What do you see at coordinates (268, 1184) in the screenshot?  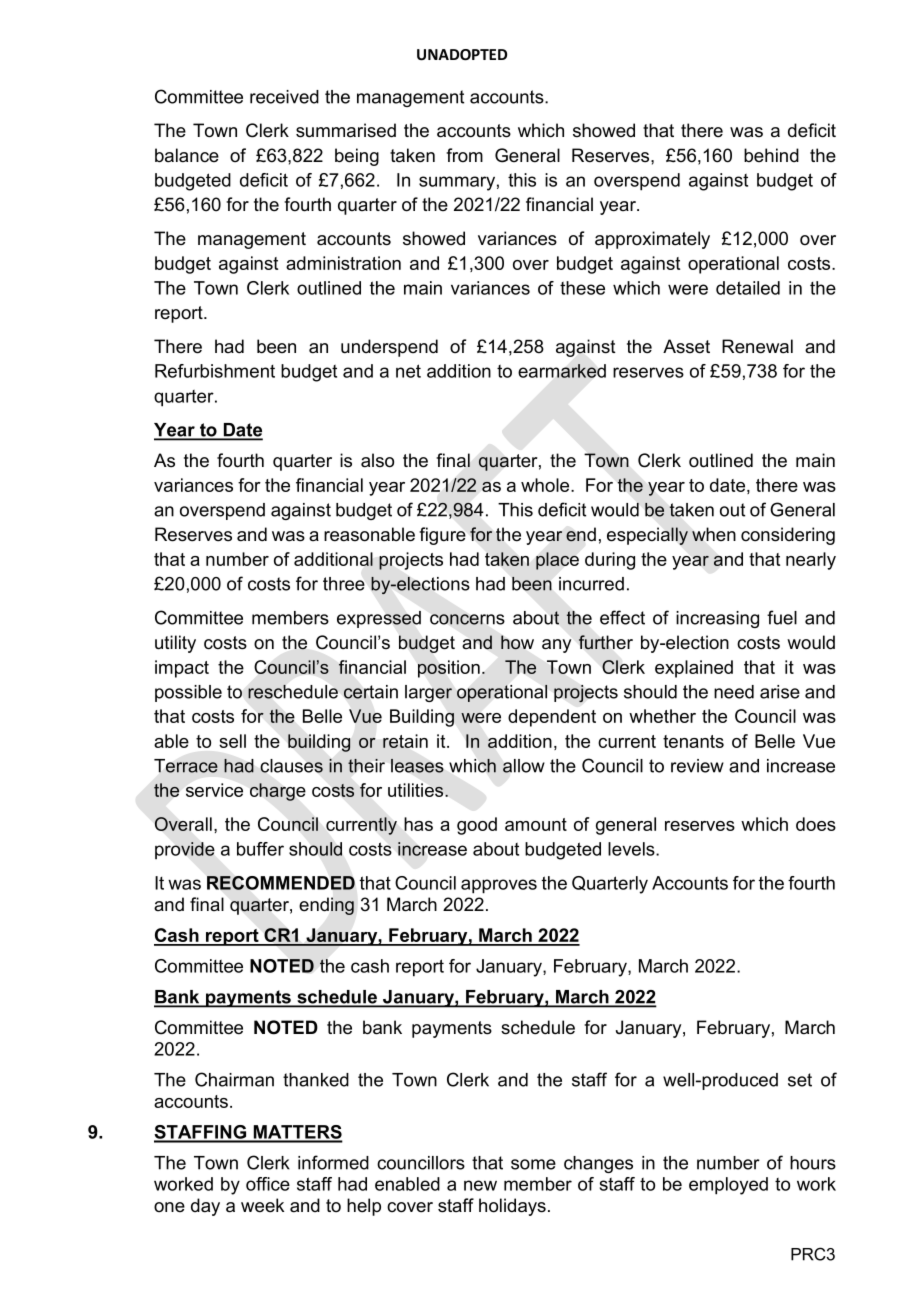 I see `office` at bounding box center [268, 1184].
